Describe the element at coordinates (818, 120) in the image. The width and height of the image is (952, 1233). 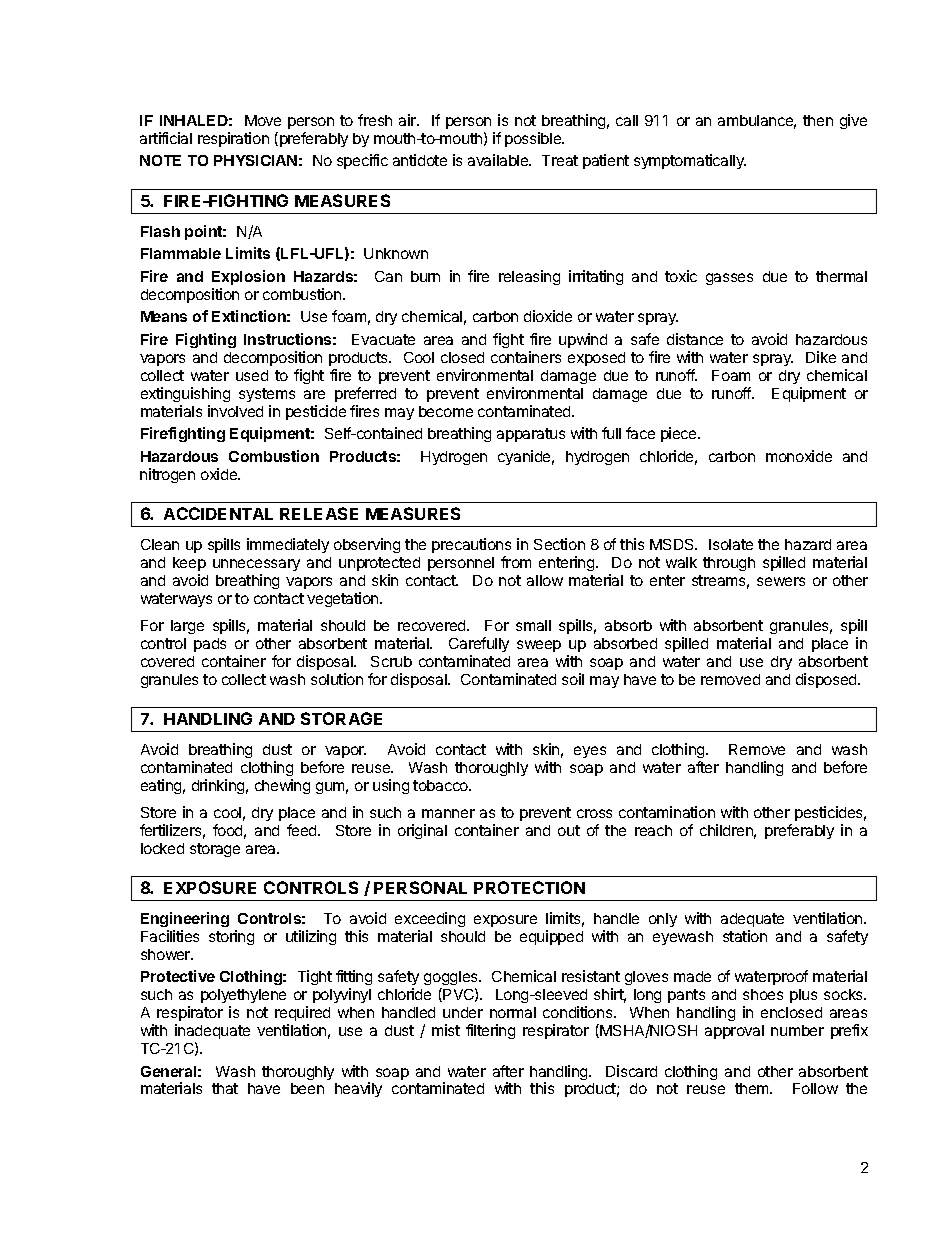
I see `then` at that location.
